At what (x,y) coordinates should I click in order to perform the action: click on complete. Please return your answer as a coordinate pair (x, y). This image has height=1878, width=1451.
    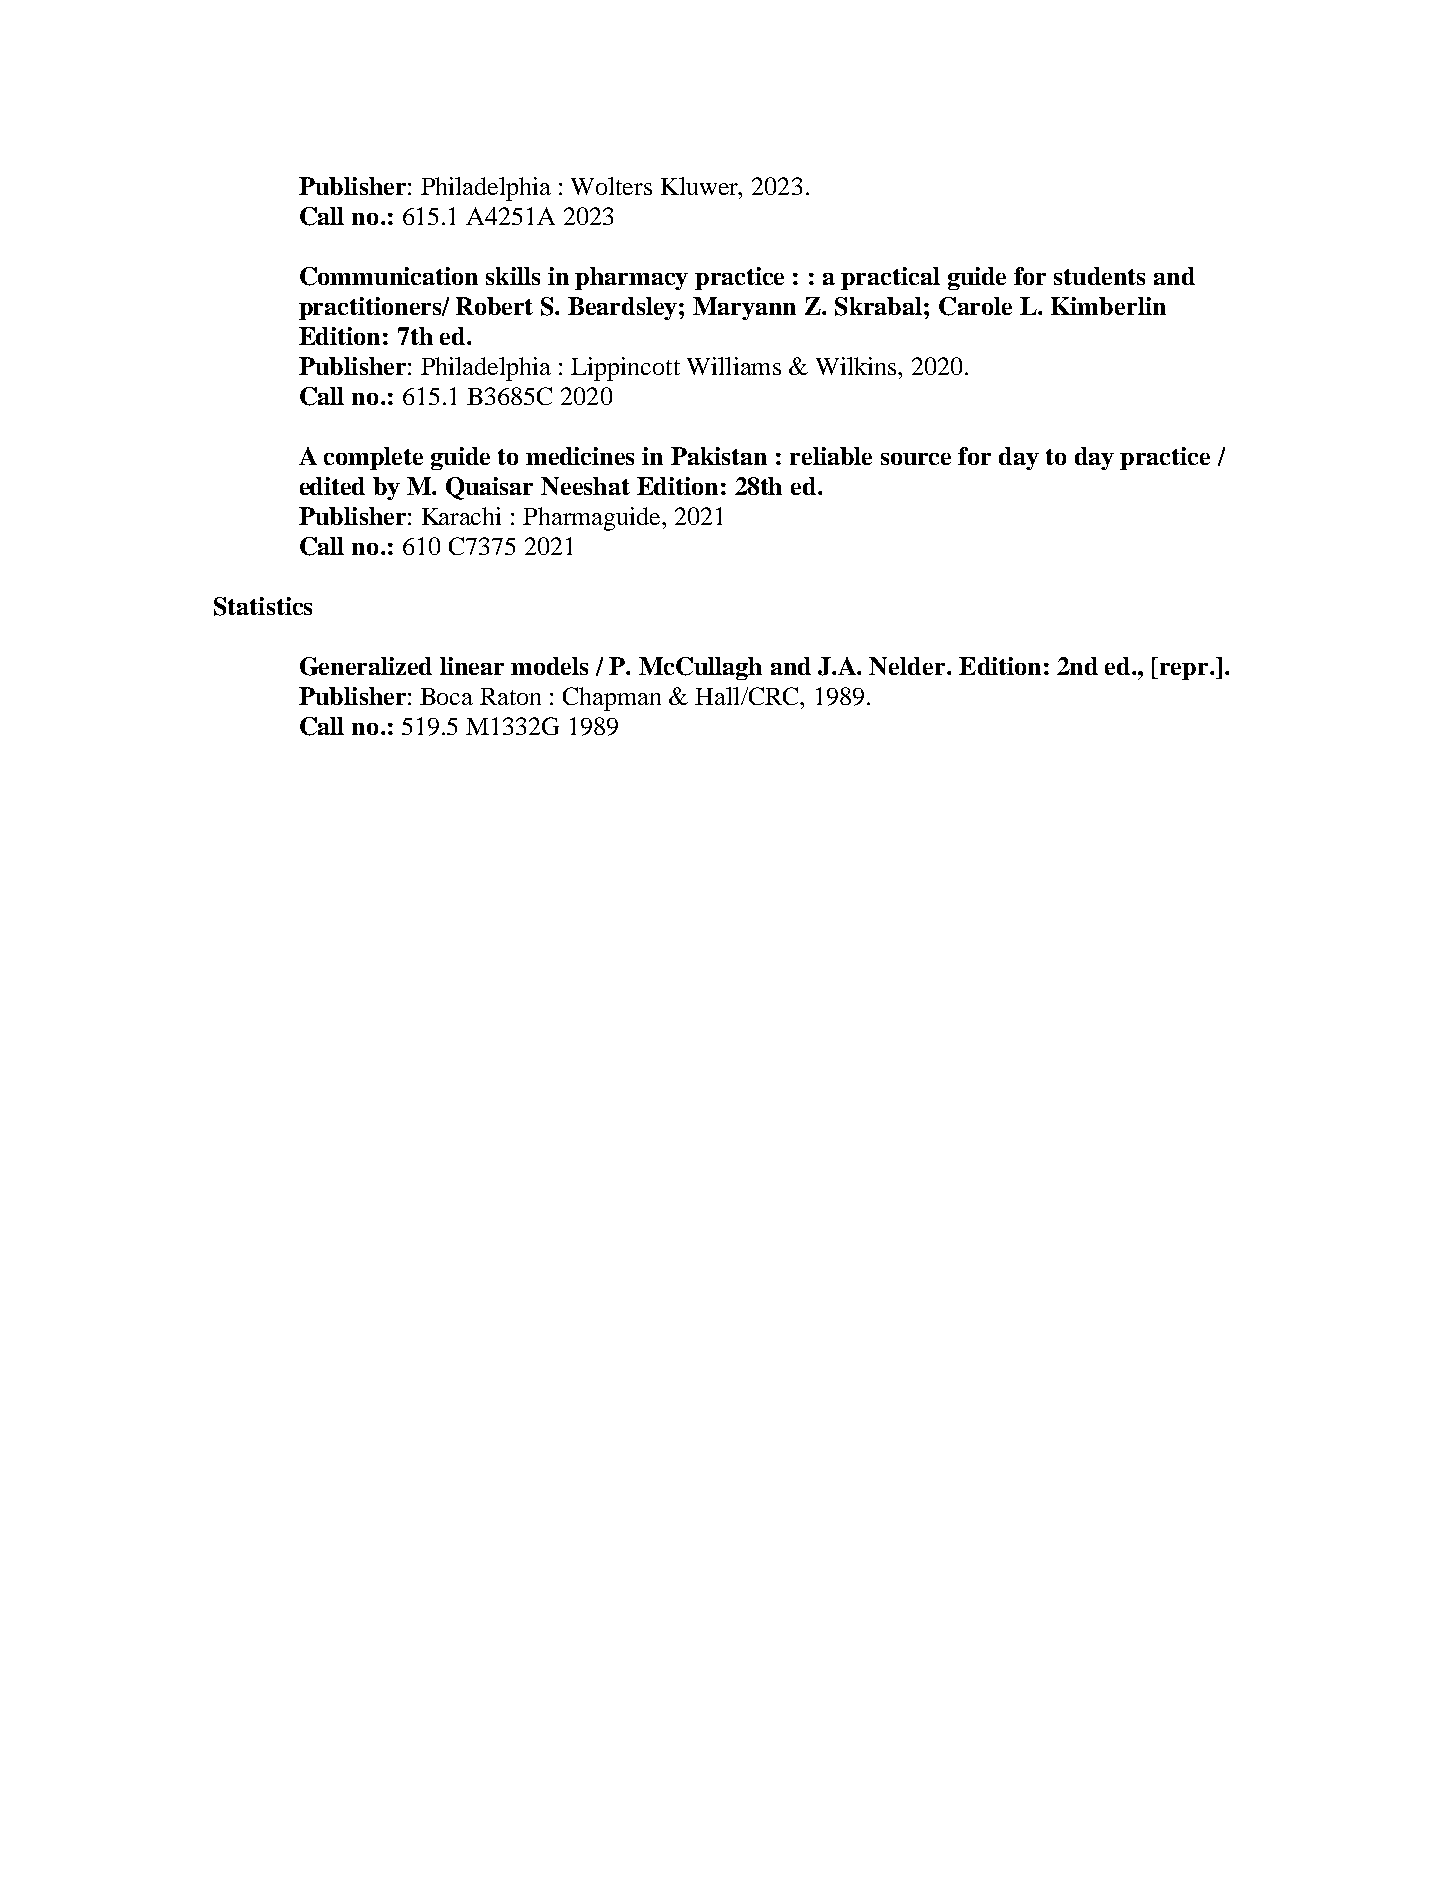
    Looking at the image, I should click on (373, 458).
